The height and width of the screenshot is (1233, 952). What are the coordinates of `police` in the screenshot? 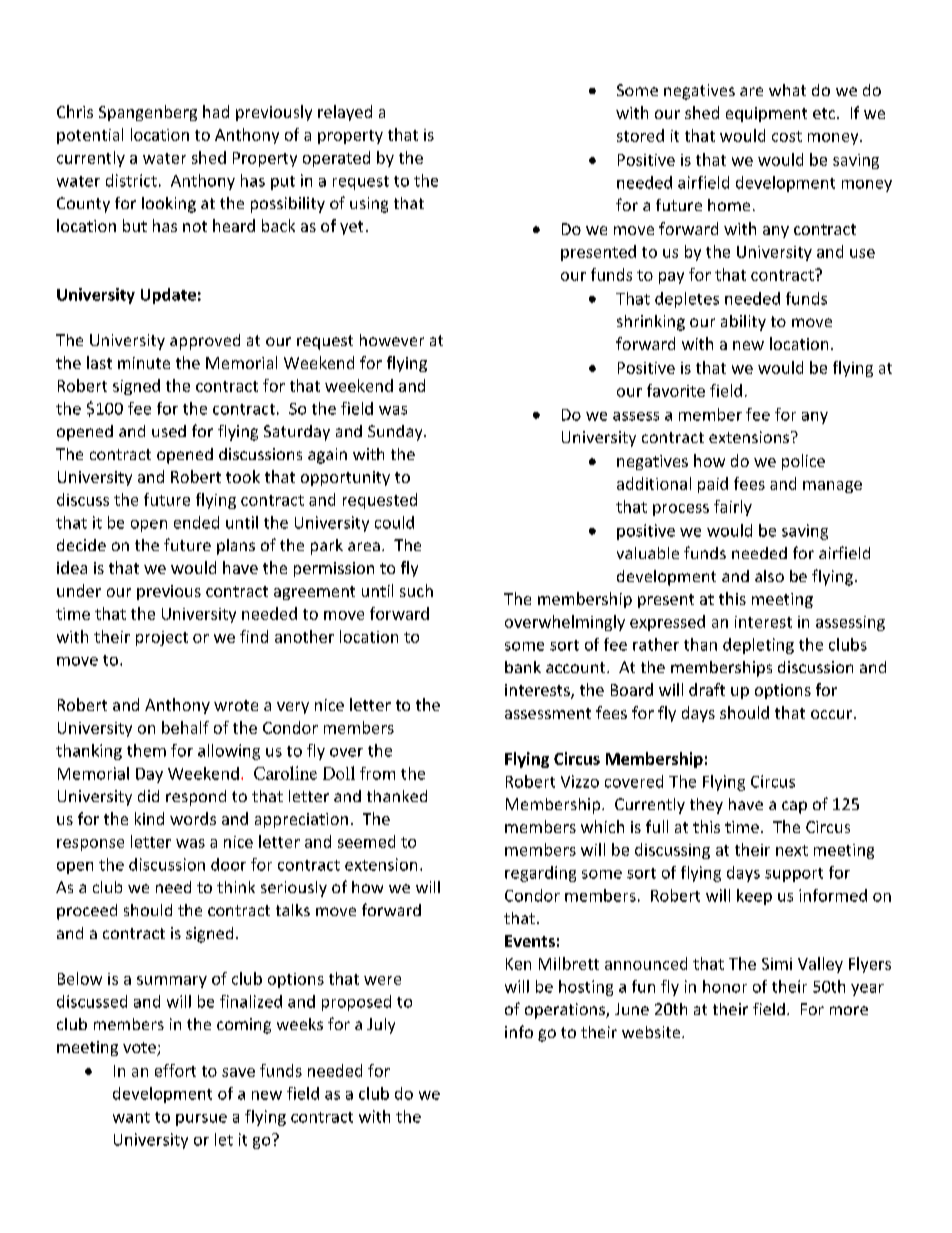 It's located at (803, 462).
